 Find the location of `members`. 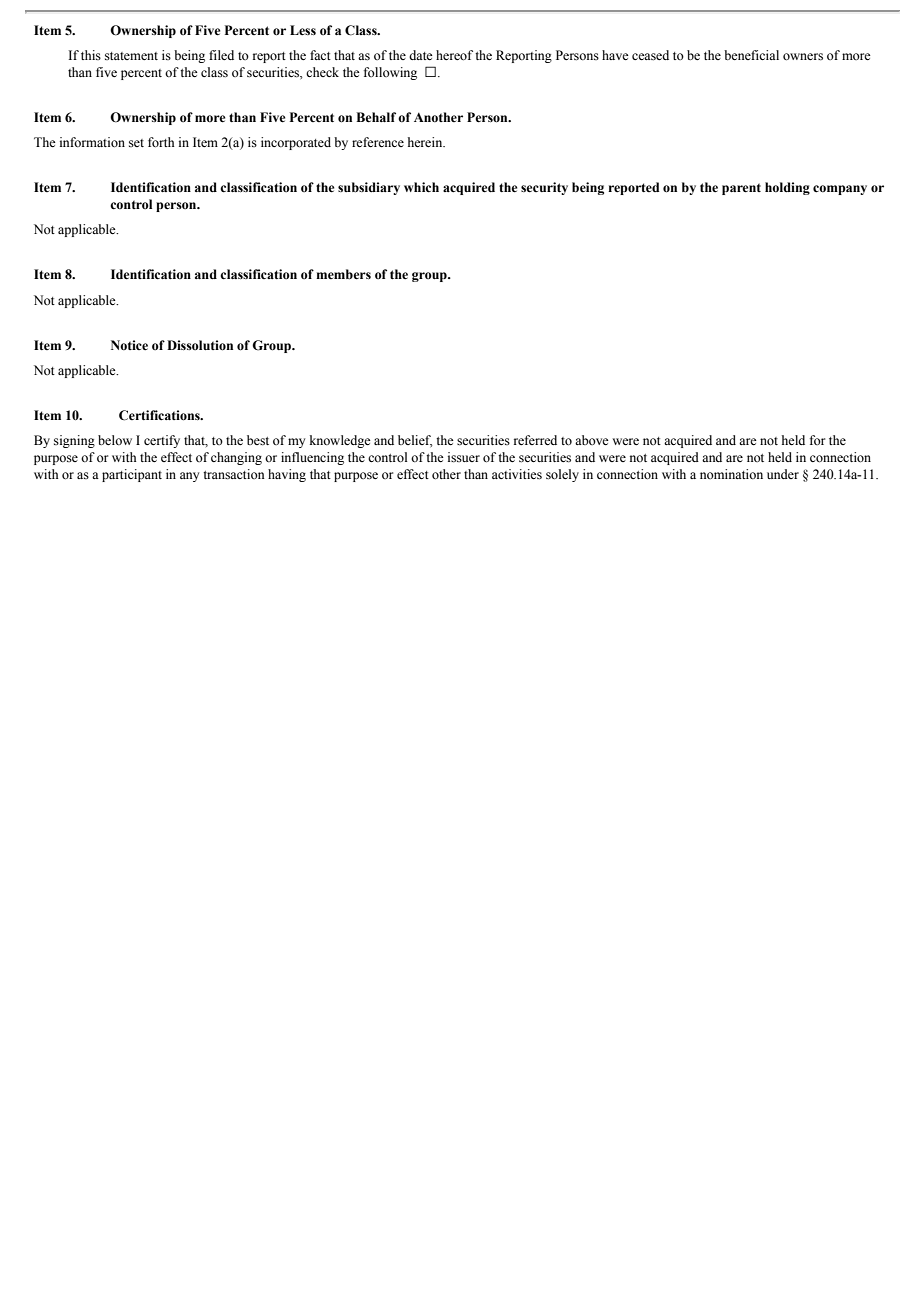

members is located at coordinates (343, 274).
